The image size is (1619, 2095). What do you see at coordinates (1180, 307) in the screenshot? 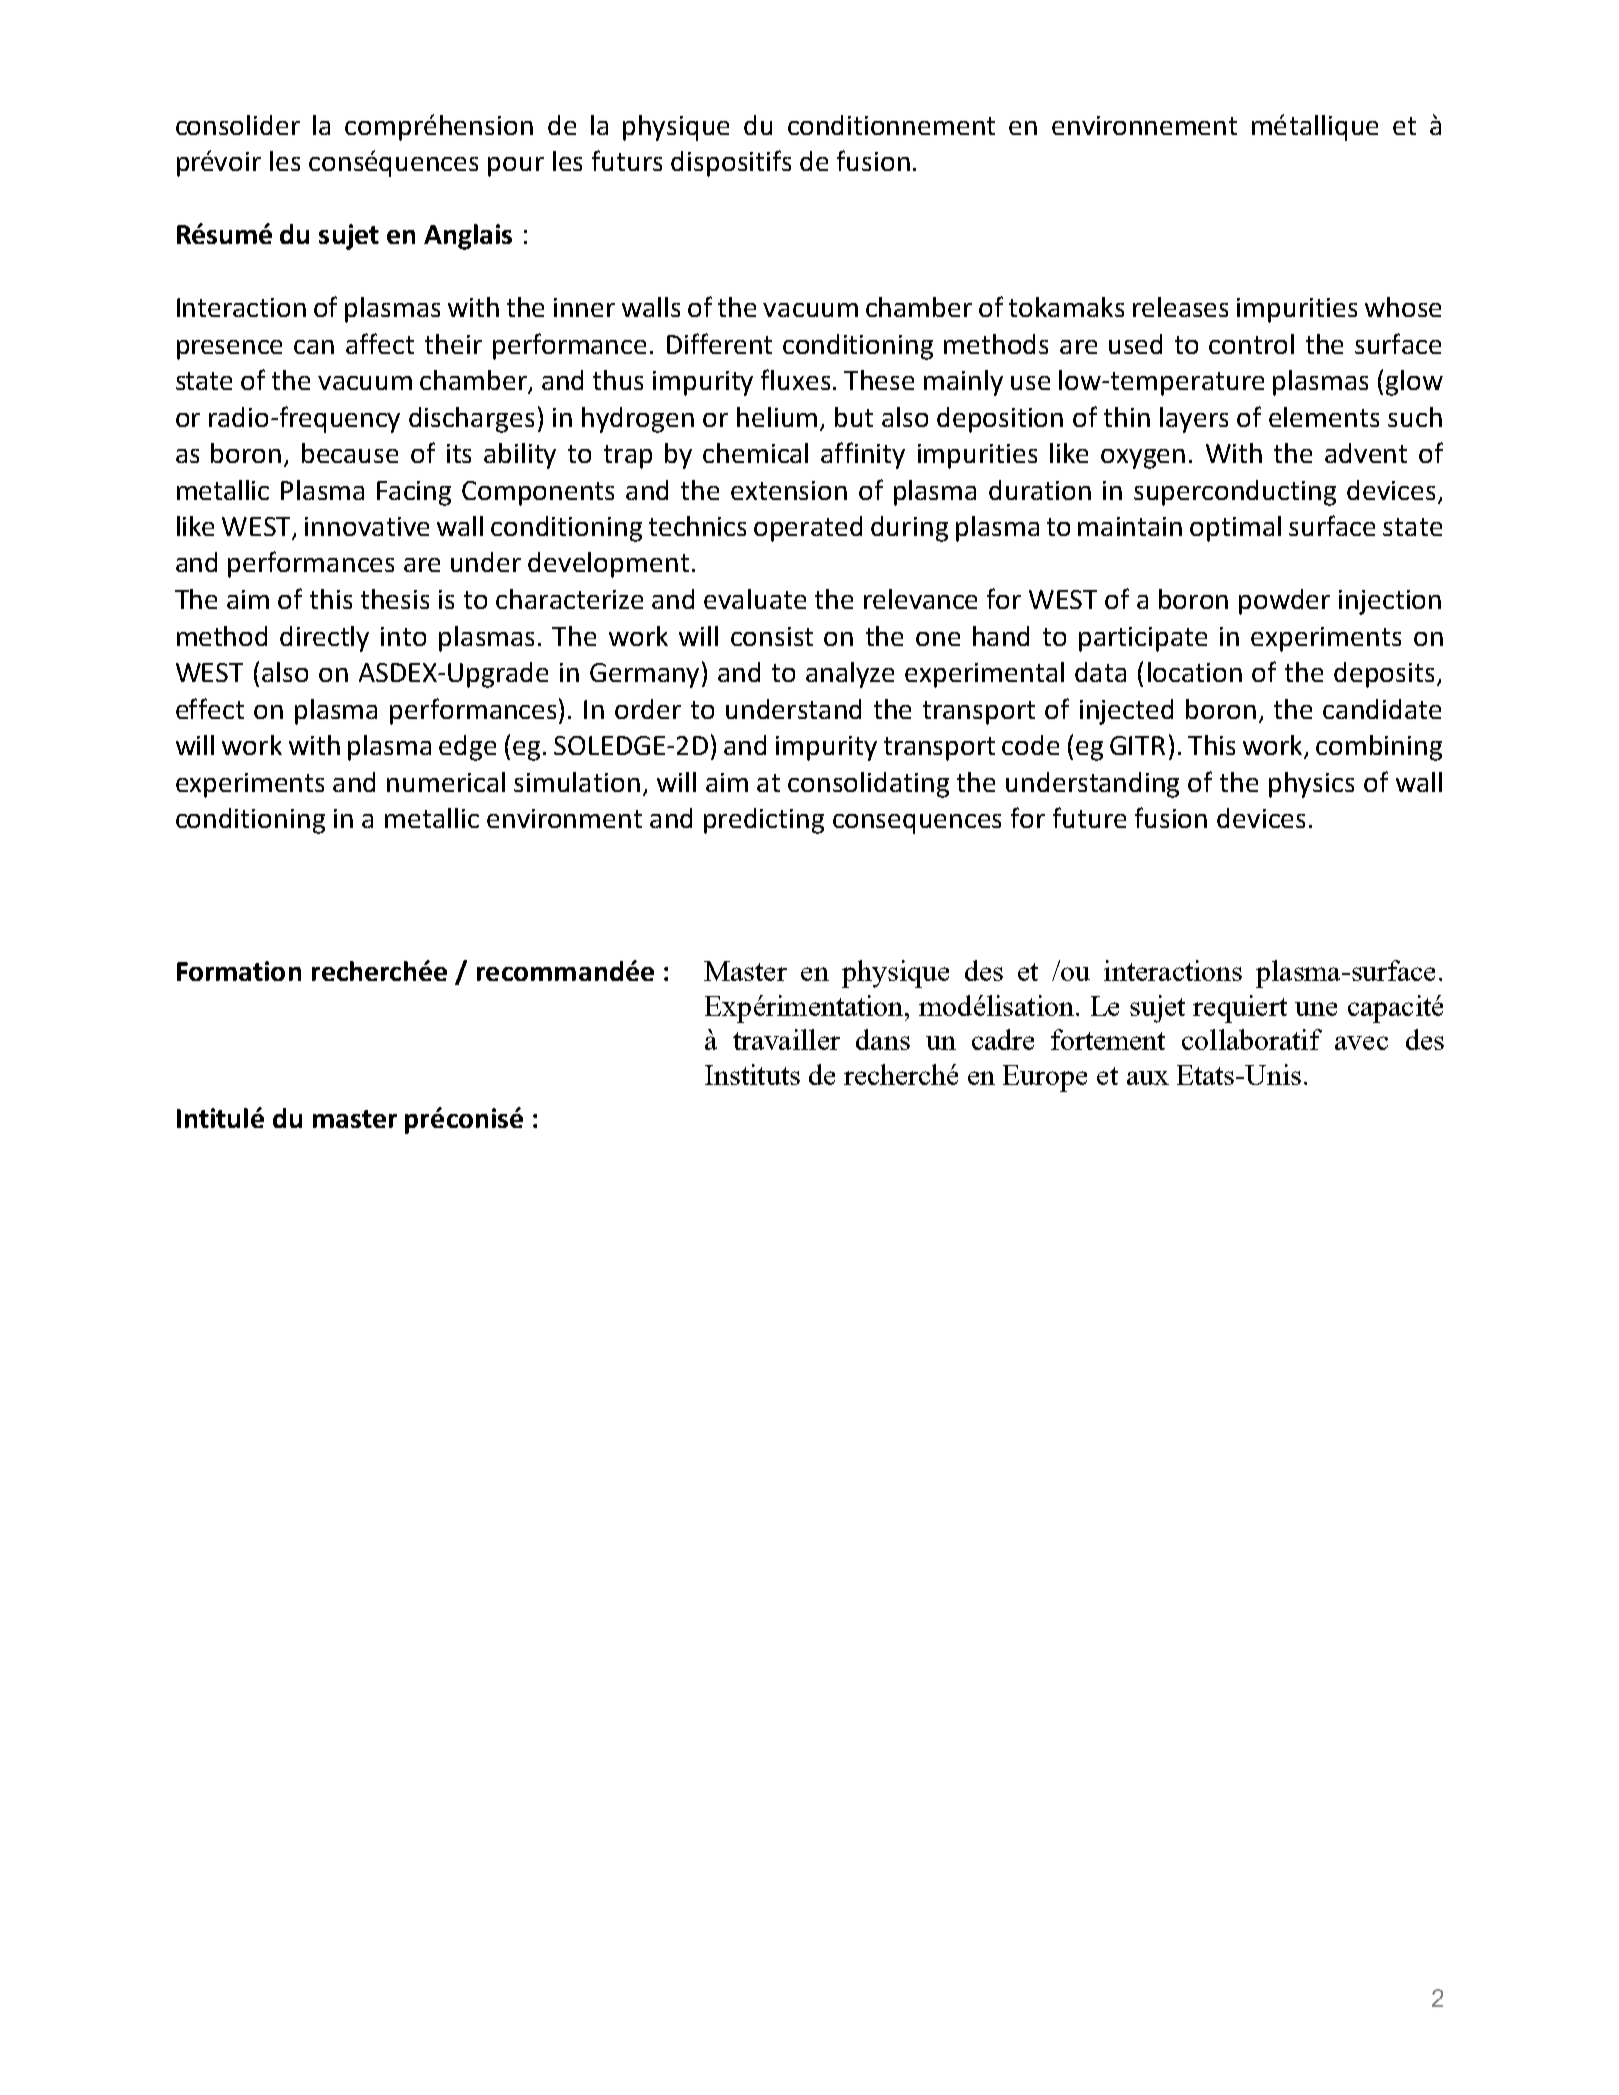
I see `releases` at bounding box center [1180, 307].
